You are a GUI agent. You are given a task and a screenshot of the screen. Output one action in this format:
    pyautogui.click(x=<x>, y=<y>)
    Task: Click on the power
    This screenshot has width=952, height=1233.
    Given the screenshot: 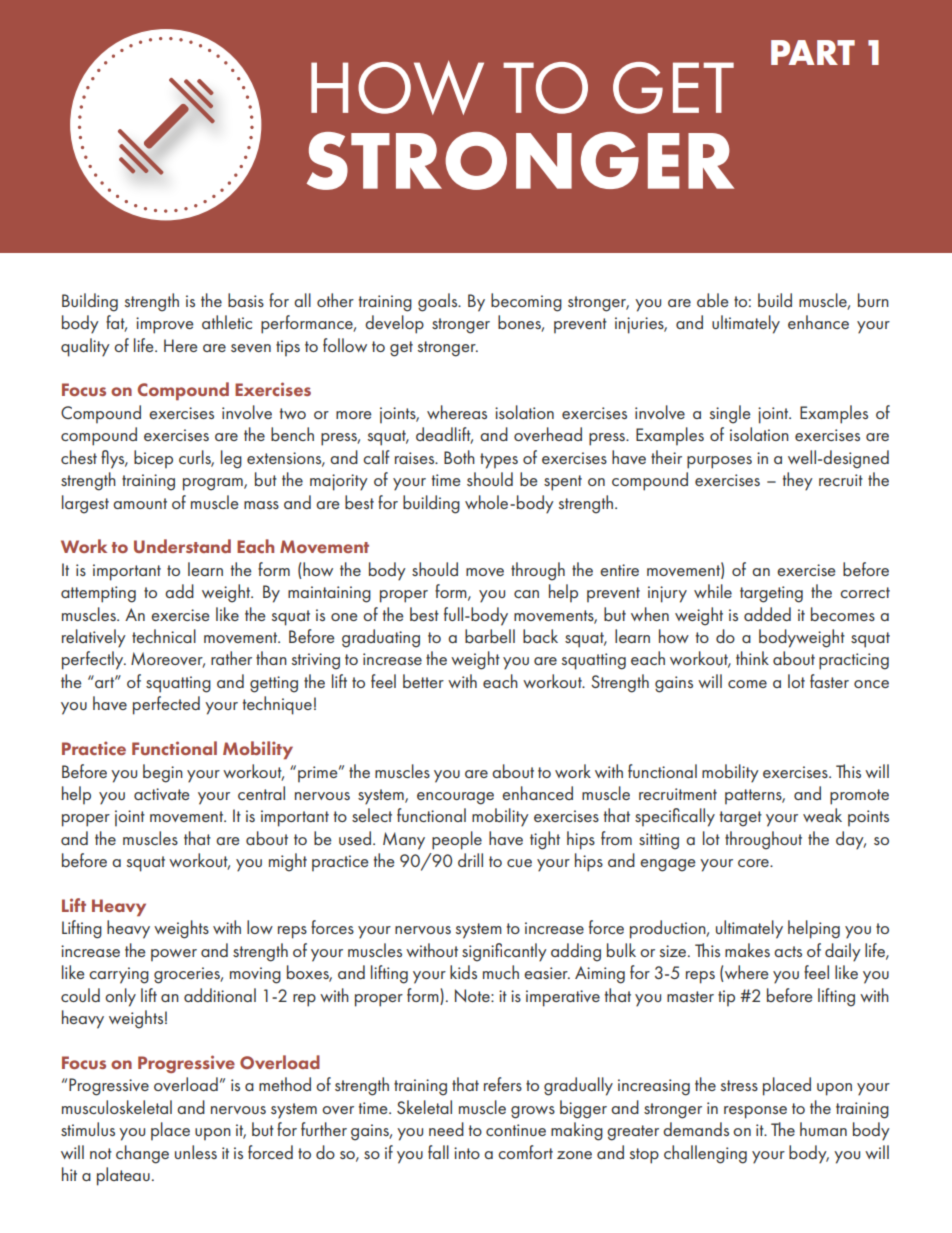 What is the action you would take?
    pyautogui.click(x=174, y=955)
